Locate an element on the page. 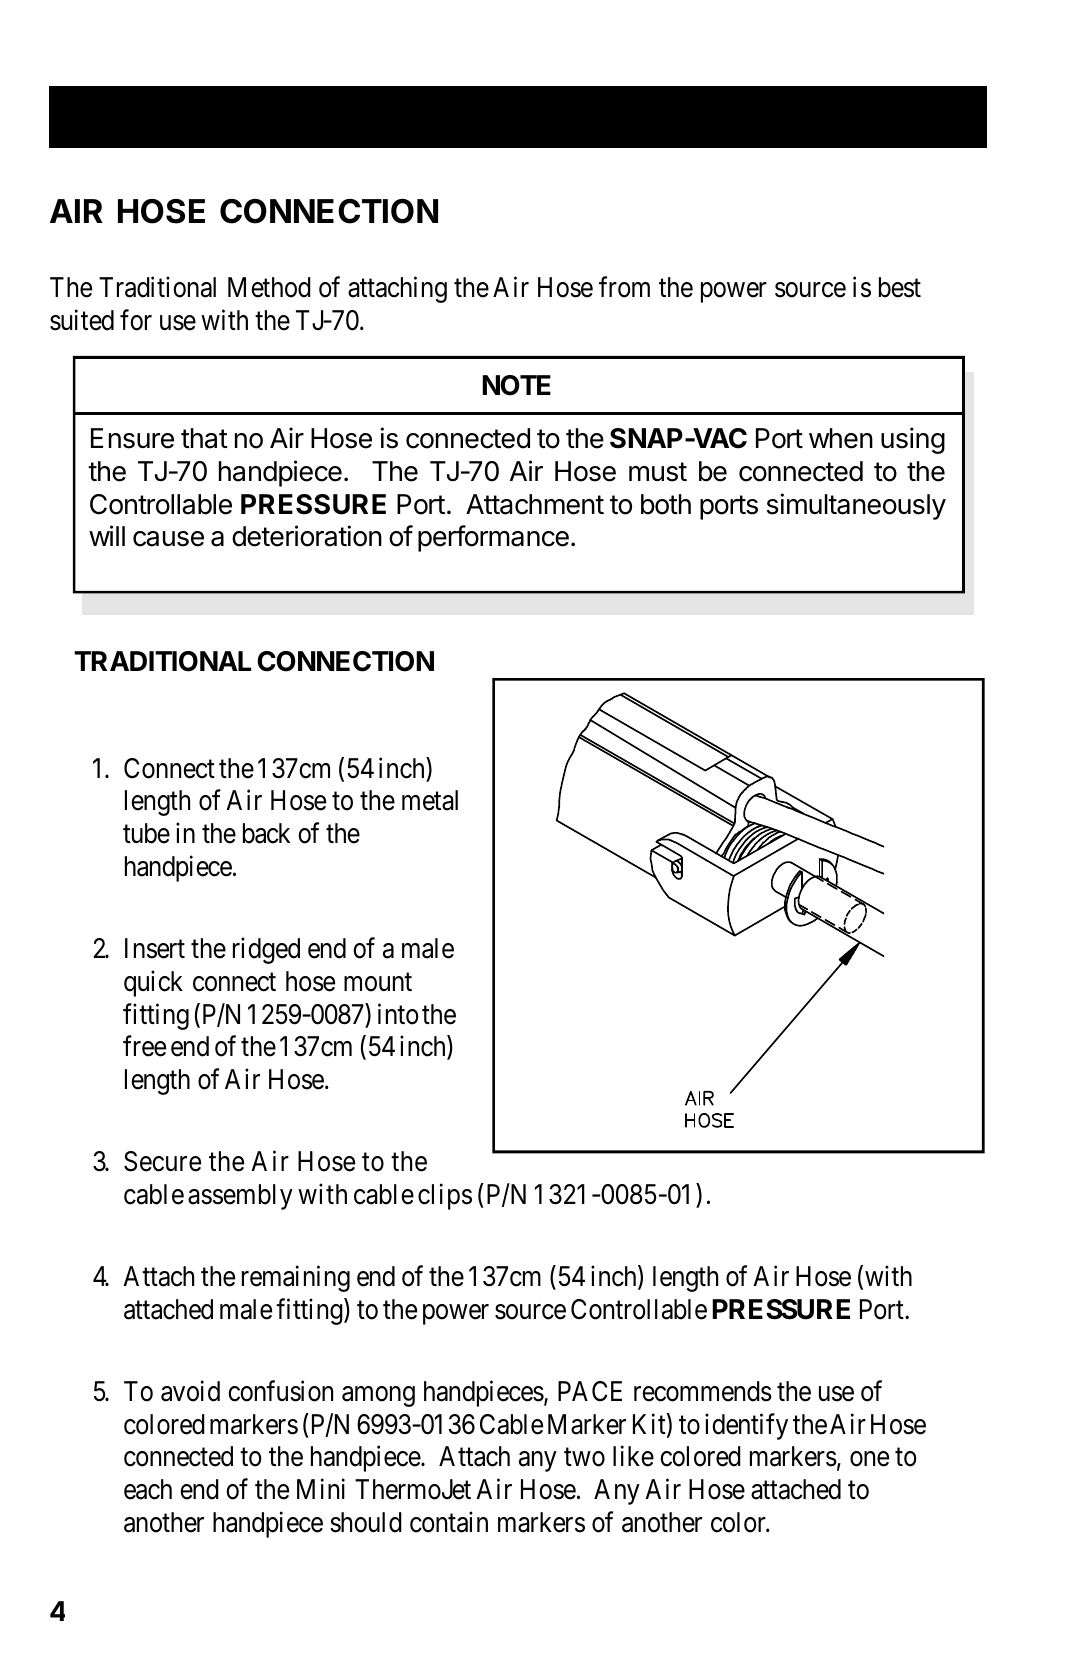 This document has height=1673, width=1083. Secure is located at coordinates (162, 1161).
